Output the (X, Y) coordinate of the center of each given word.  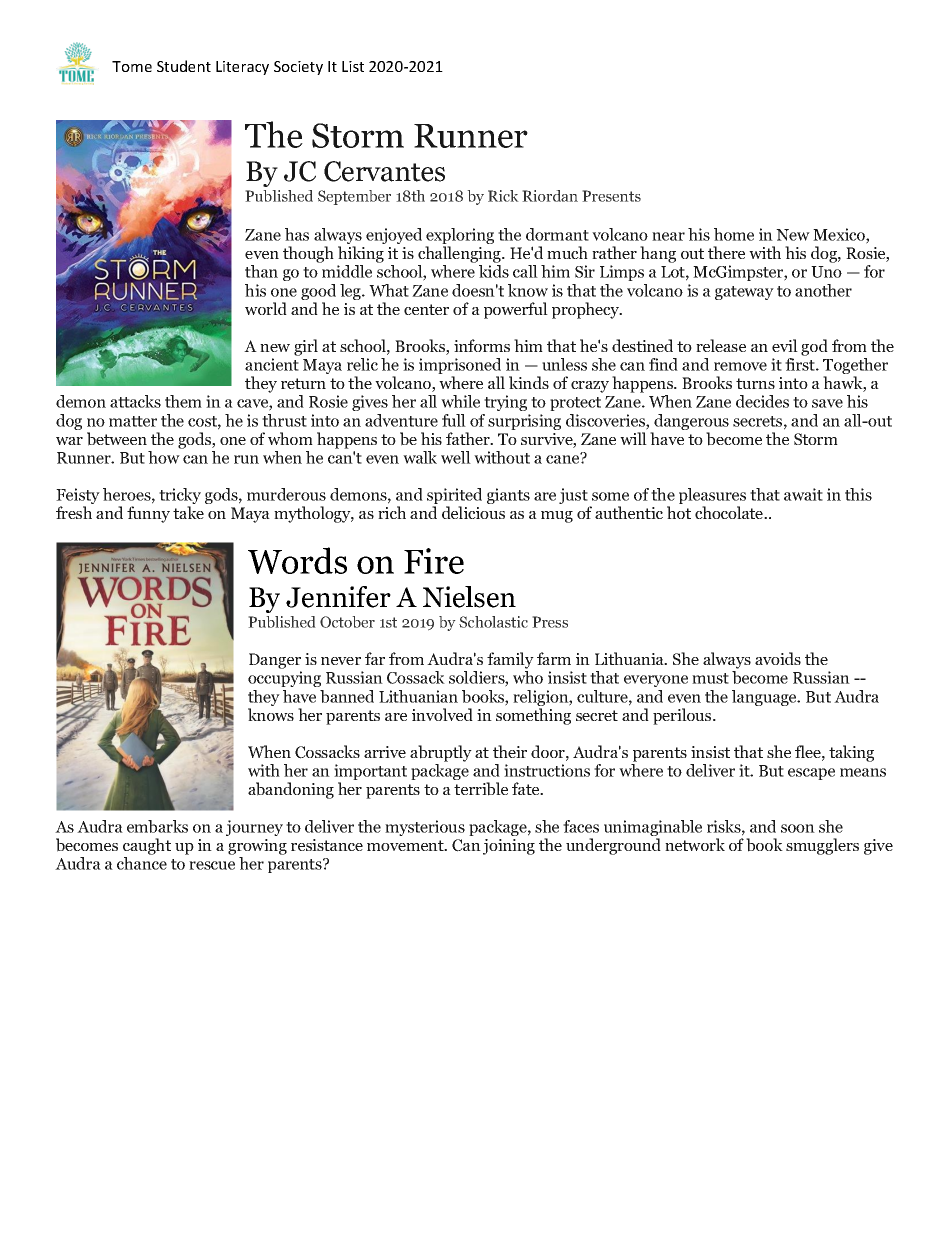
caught (147, 846)
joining (509, 847)
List (353, 66)
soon (798, 828)
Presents (611, 196)
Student (184, 66)
